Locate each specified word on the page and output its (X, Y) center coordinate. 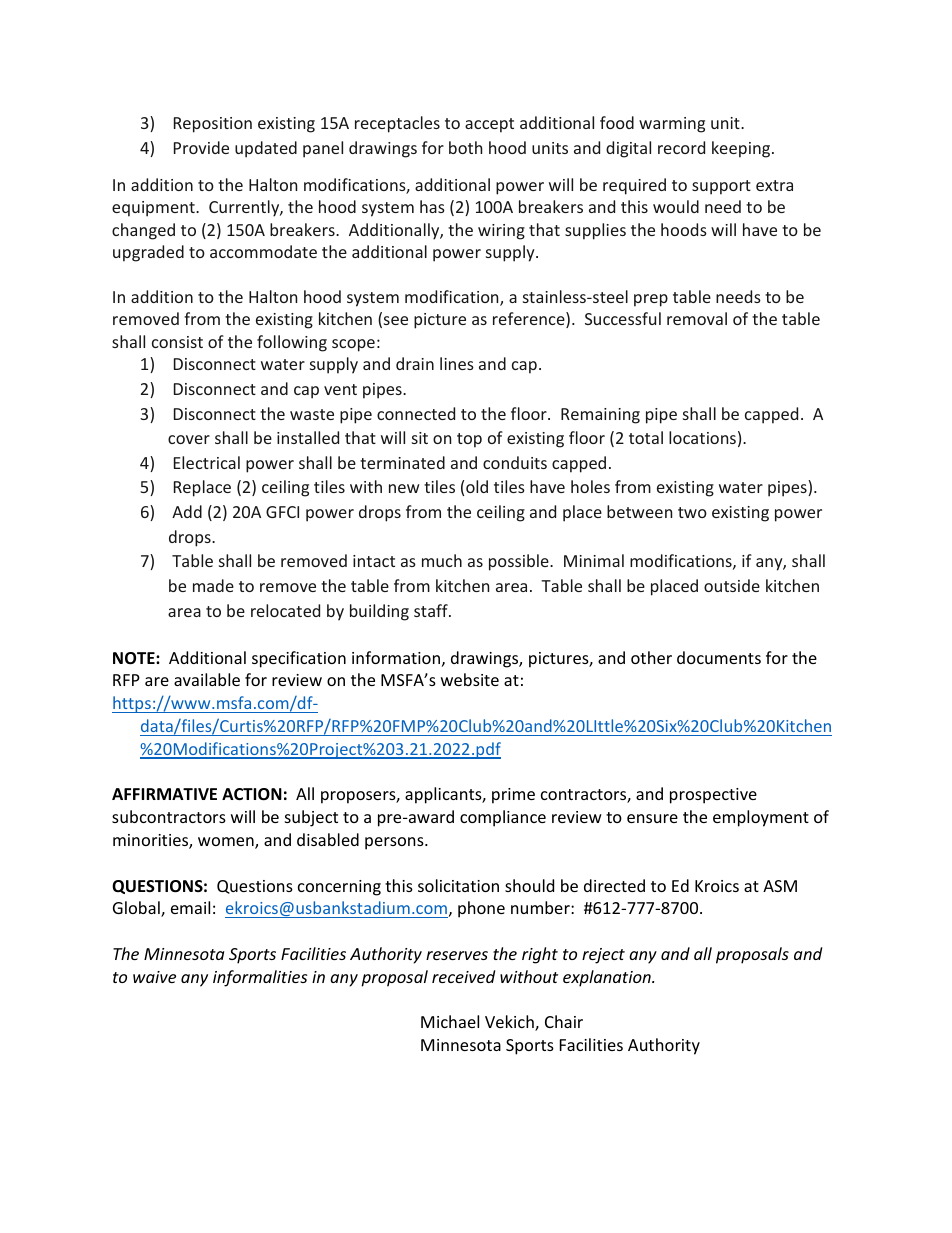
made (213, 585)
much (442, 560)
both (465, 147)
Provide (201, 147)
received (463, 976)
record (681, 147)
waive (154, 977)
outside (732, 585)
